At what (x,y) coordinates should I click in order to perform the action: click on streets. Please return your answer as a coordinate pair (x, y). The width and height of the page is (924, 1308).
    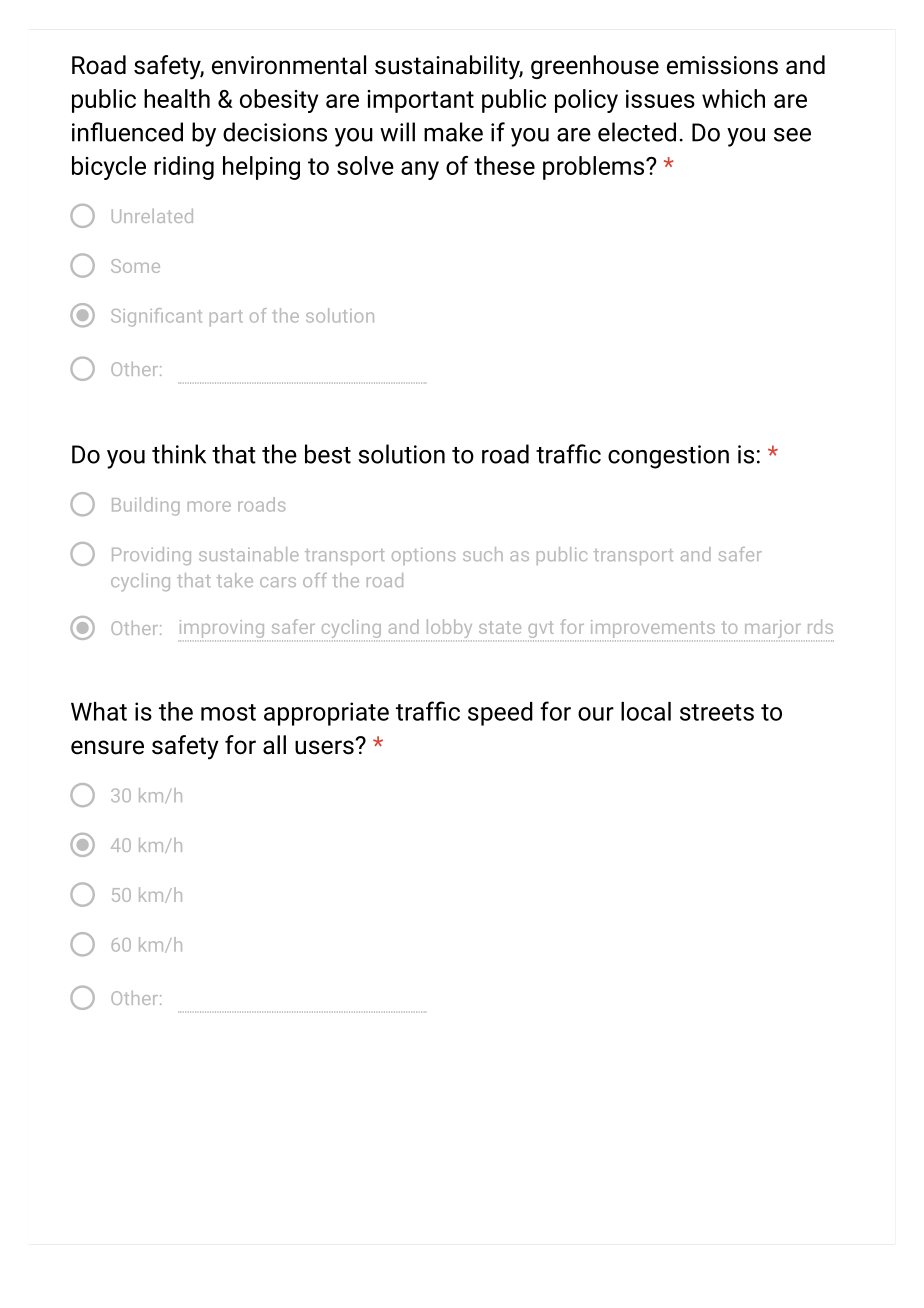
    Looking at the image, I should click on (717, 712).
